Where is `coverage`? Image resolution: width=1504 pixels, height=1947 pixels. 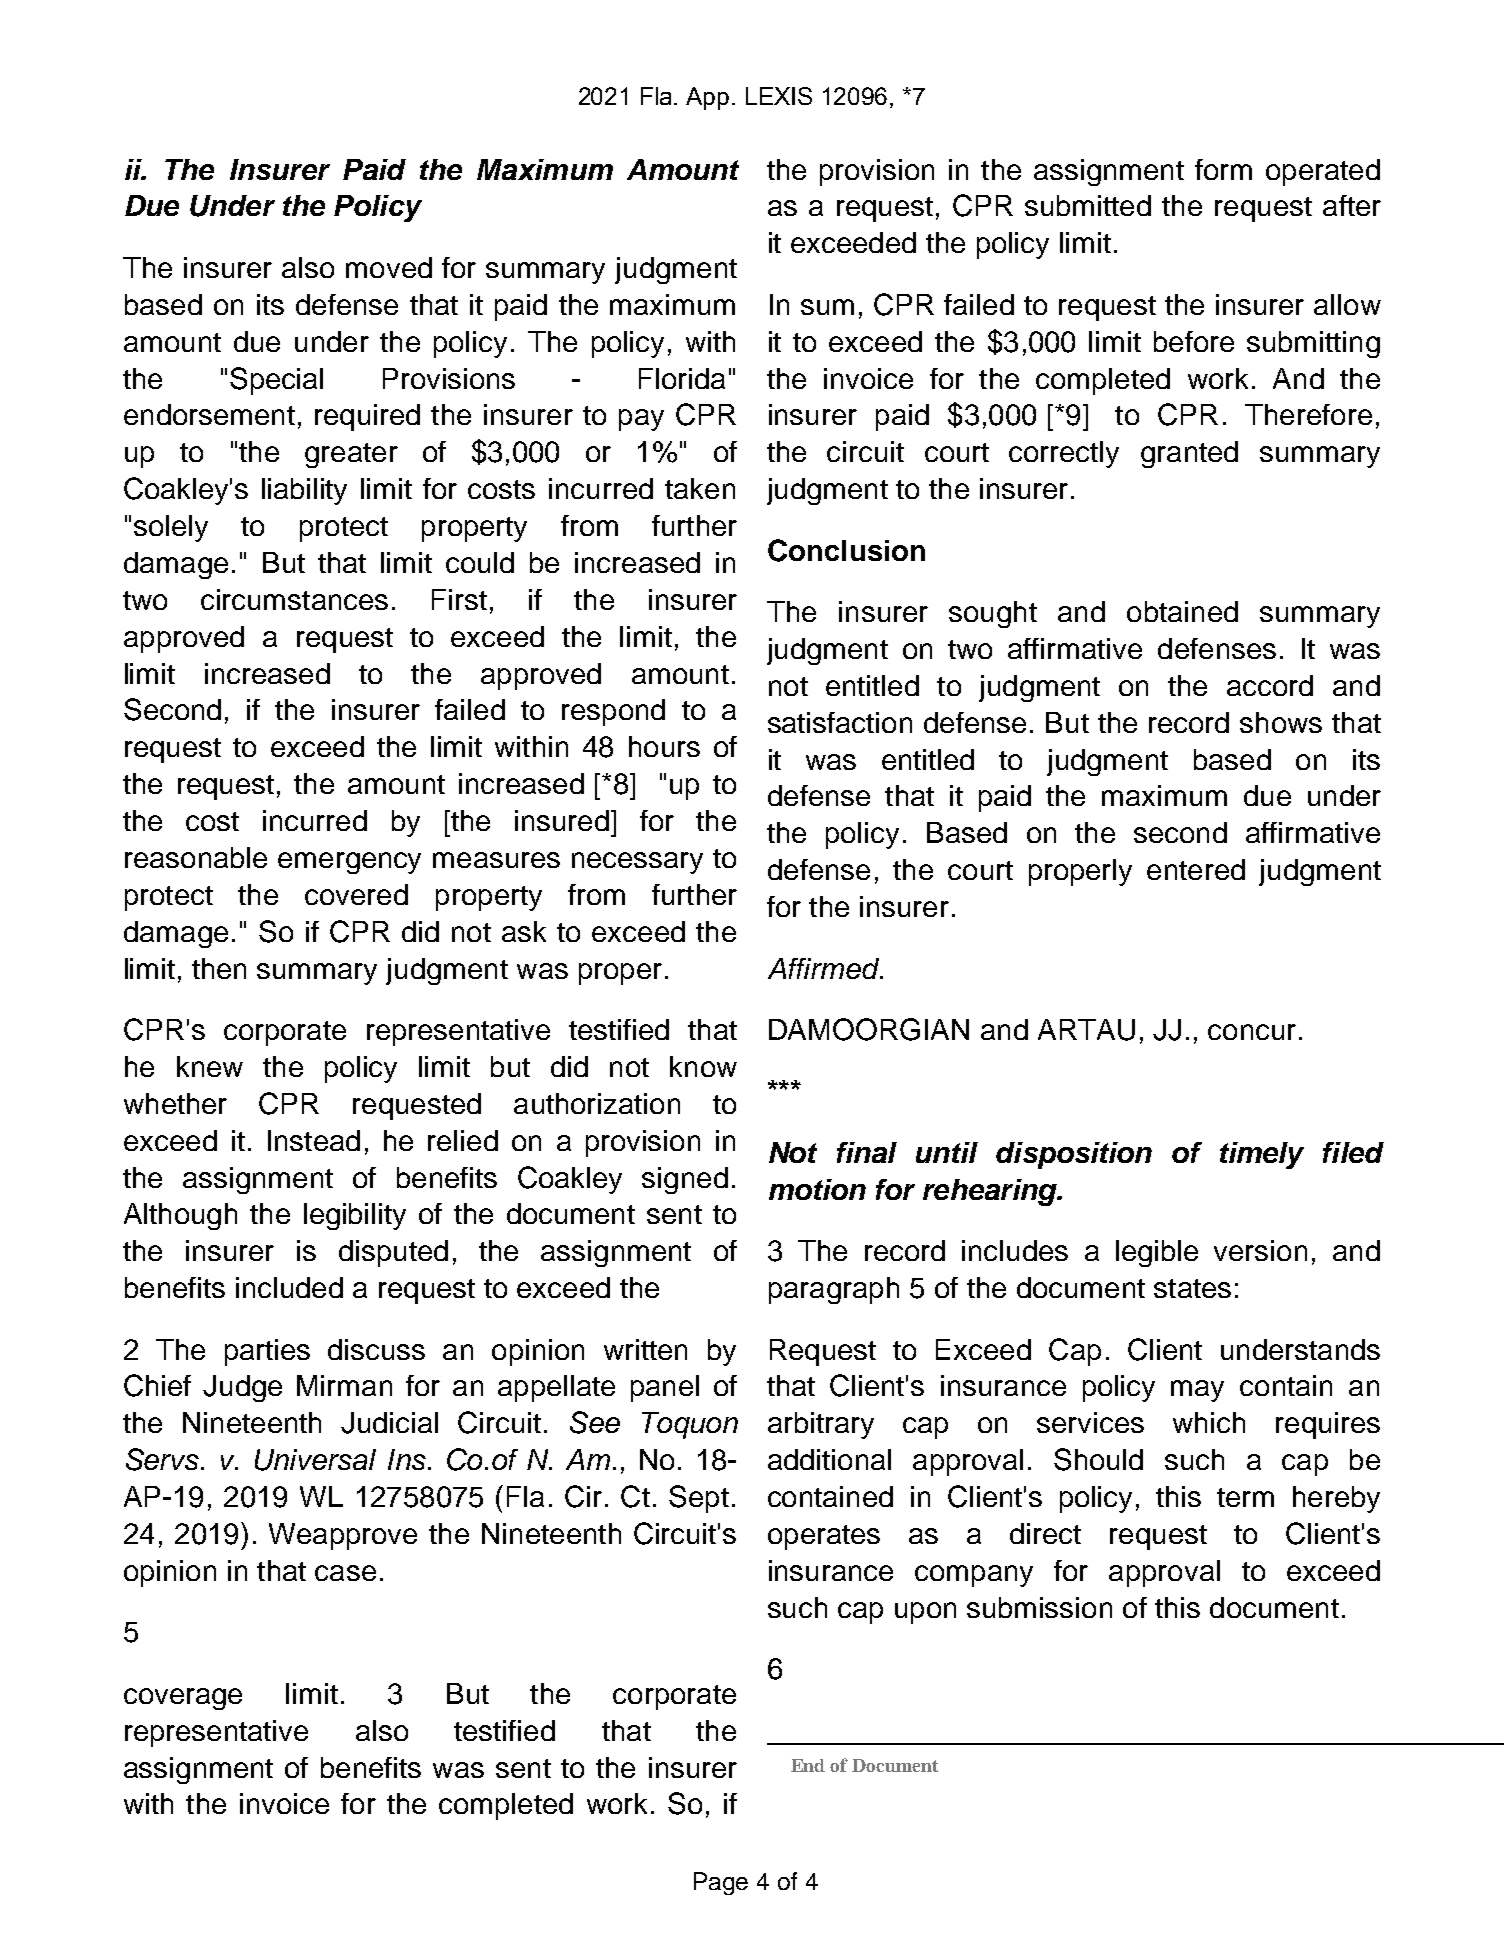 coverage is located at coordinates (183, 1699).
